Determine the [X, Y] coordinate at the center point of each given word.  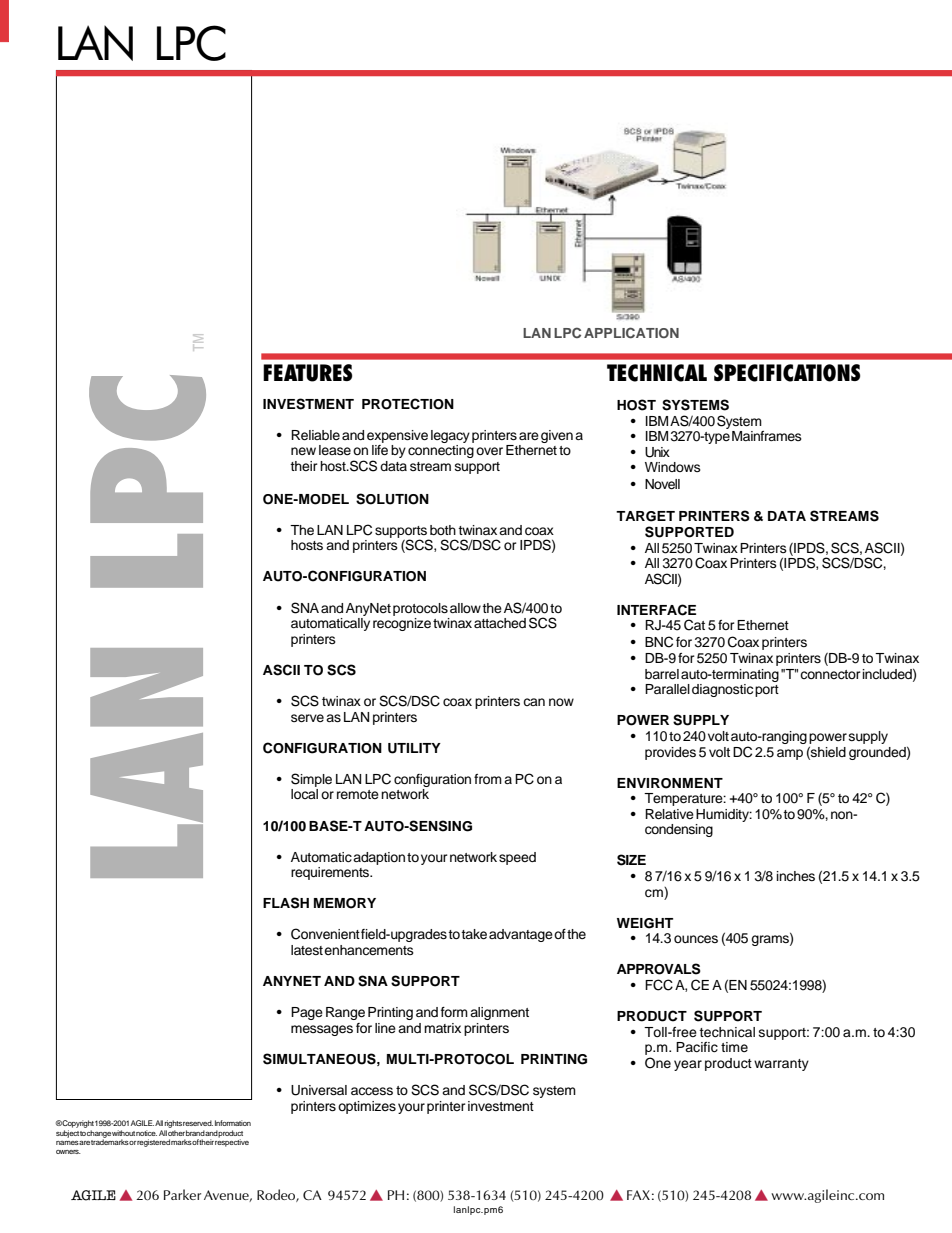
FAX [638, 1195]
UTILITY [414, 748]
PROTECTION [408, 404]
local [304, 794]
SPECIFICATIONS [787, 373]
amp [790, 754]
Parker [182, 1194]
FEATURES [307, 373]
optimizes [367, 1107]
